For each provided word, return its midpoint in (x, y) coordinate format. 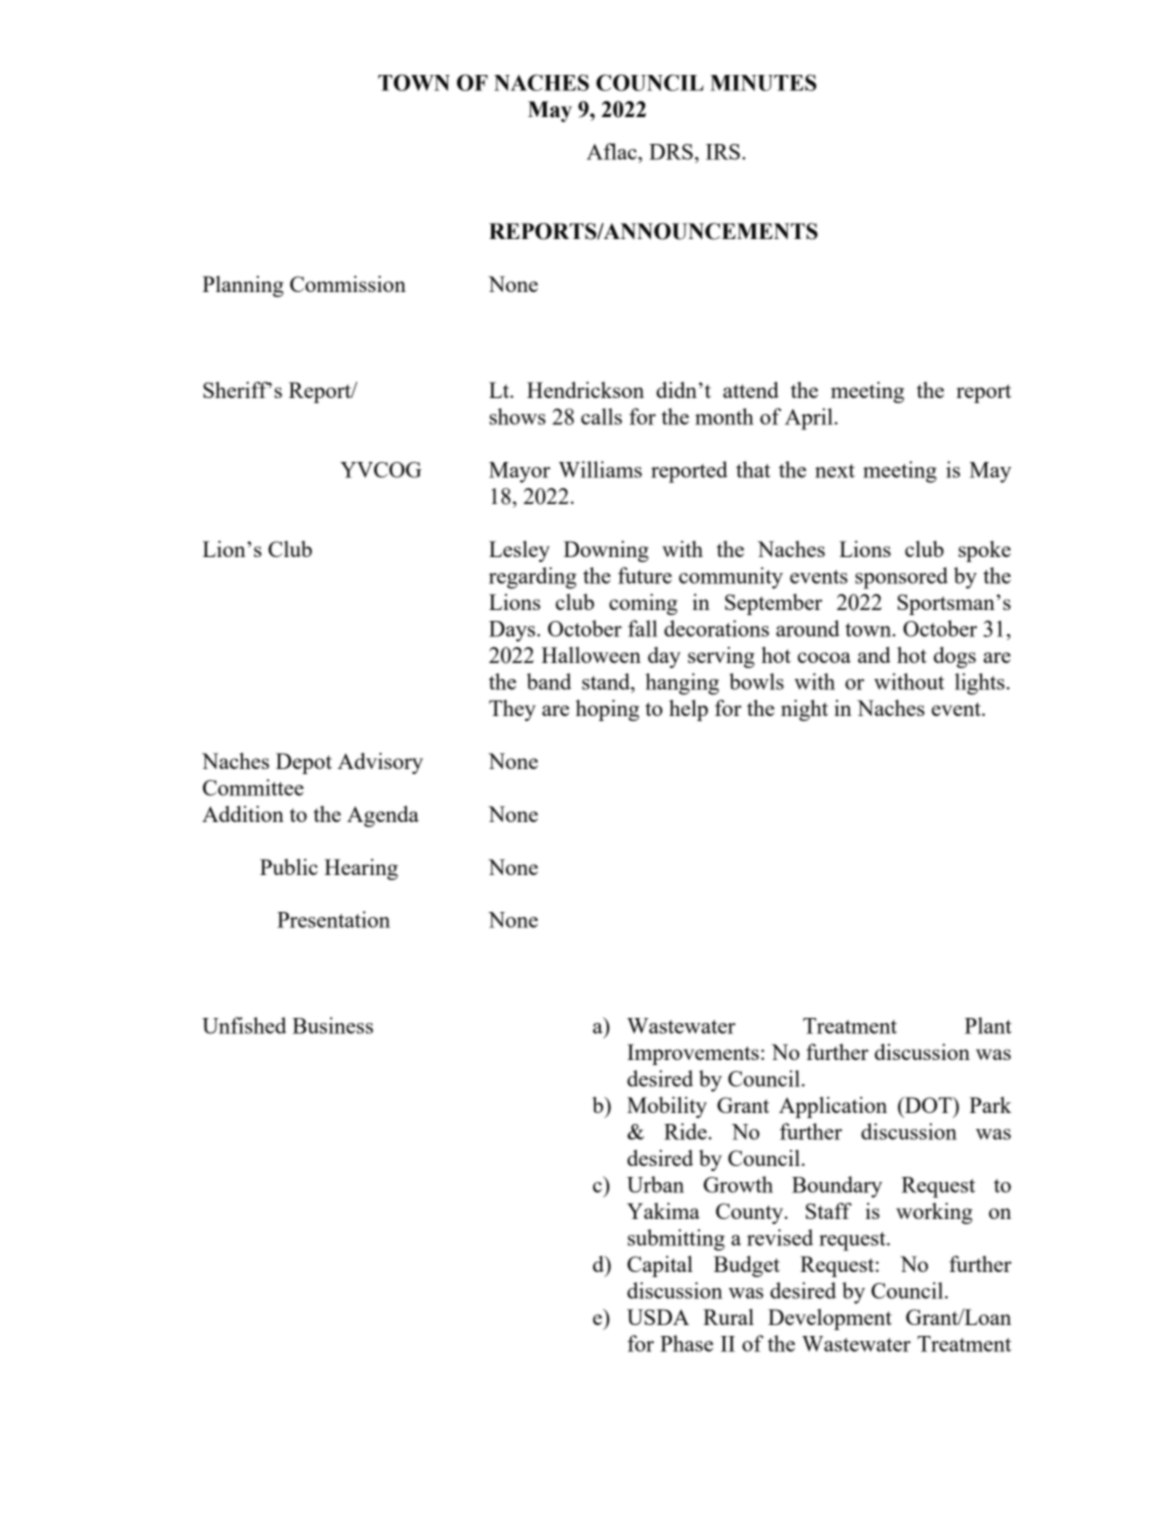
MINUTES (763, 82)
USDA (658, 1317)
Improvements (693, 1054)
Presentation (333, 919)
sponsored (901, 578)
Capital (660, 1266)
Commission (348, 284)
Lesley (519, 551)
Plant (988, 1025)
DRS (671, 152)
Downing (606, 551)
